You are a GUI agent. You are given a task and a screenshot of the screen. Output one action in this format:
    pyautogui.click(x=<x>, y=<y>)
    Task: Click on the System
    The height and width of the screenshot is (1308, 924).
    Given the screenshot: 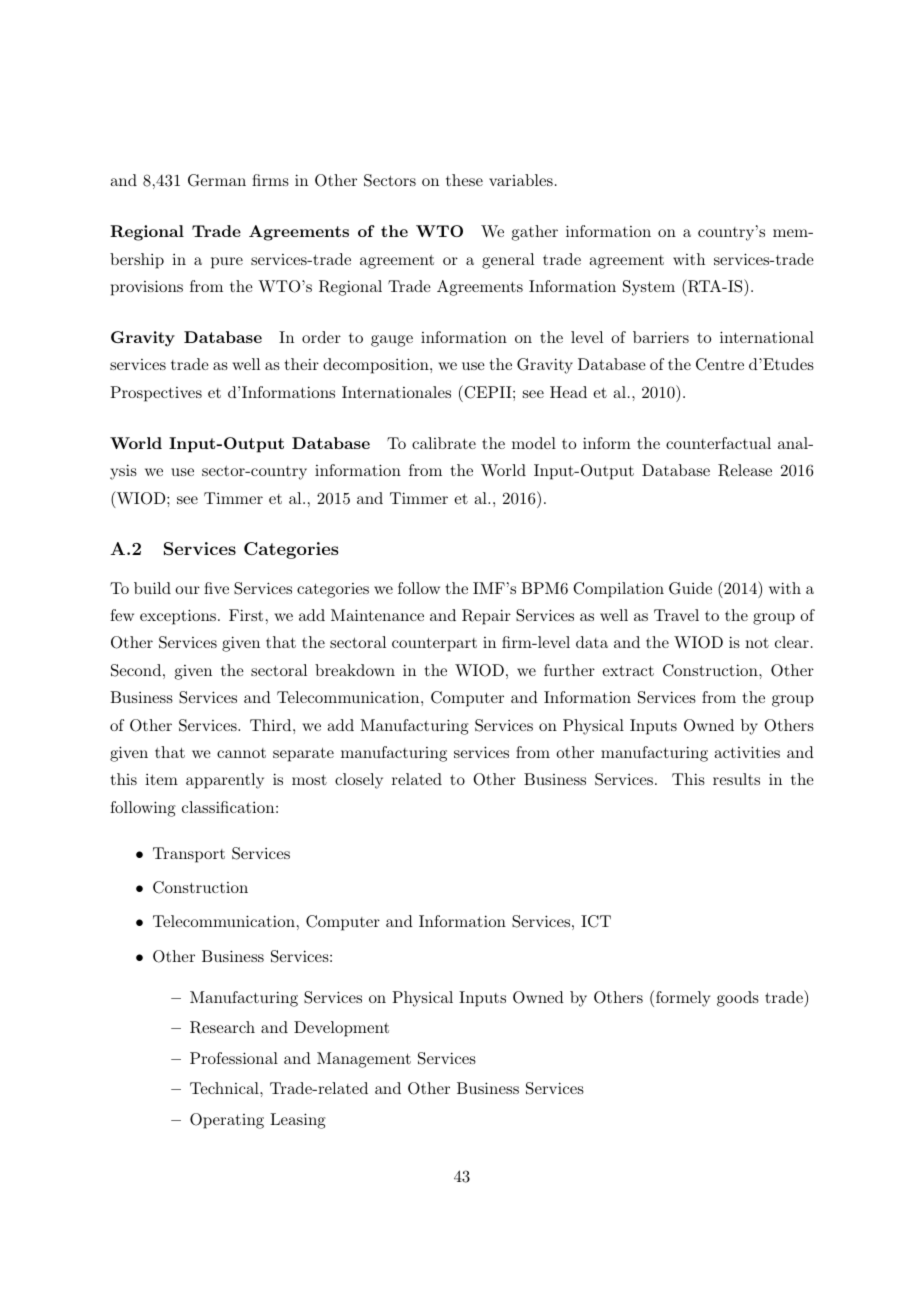 What is the action you would take?
    pyautogui.click(x=649, y=288)
